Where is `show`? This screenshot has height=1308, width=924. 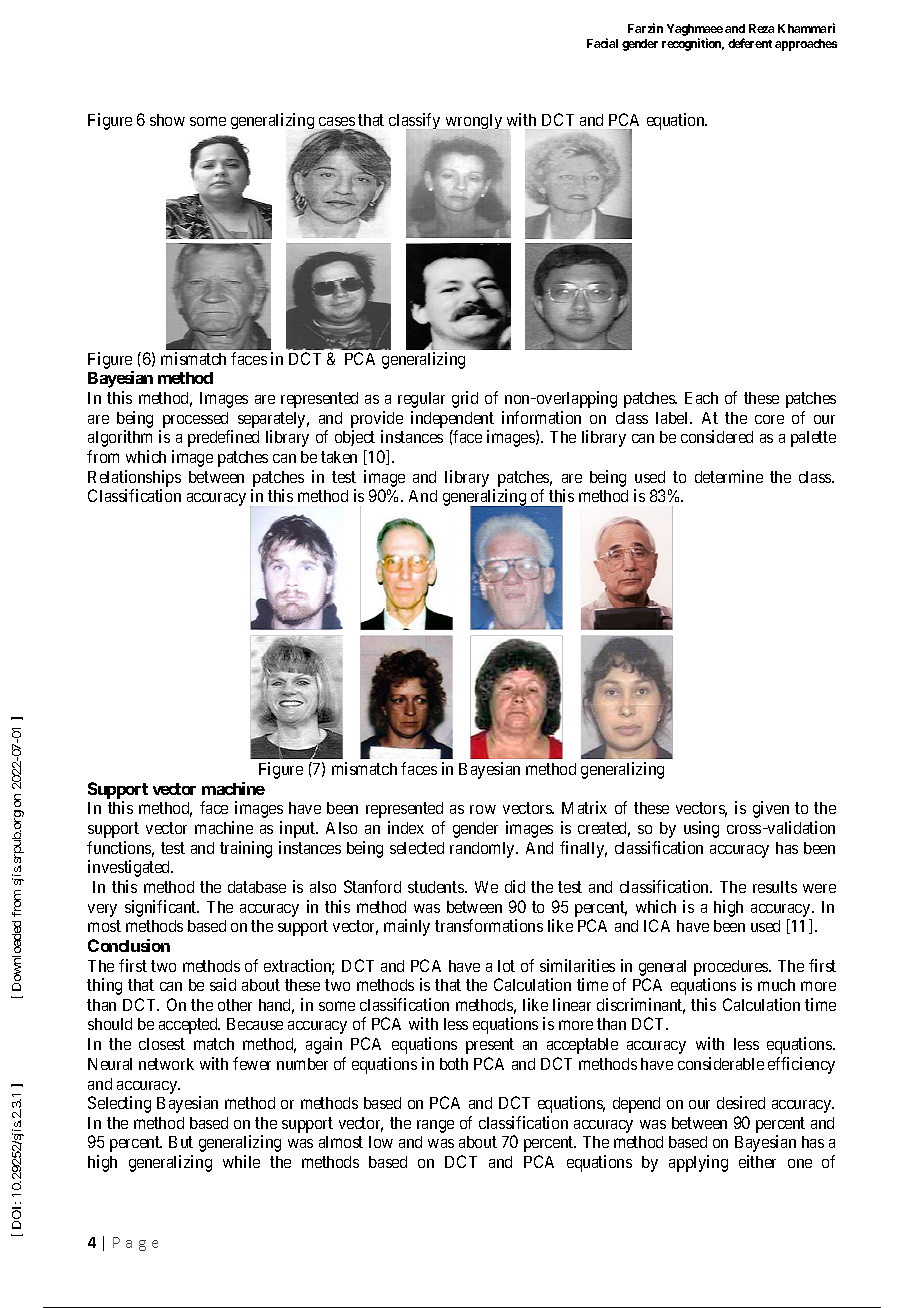
show is located at coordinates (167, 120).
